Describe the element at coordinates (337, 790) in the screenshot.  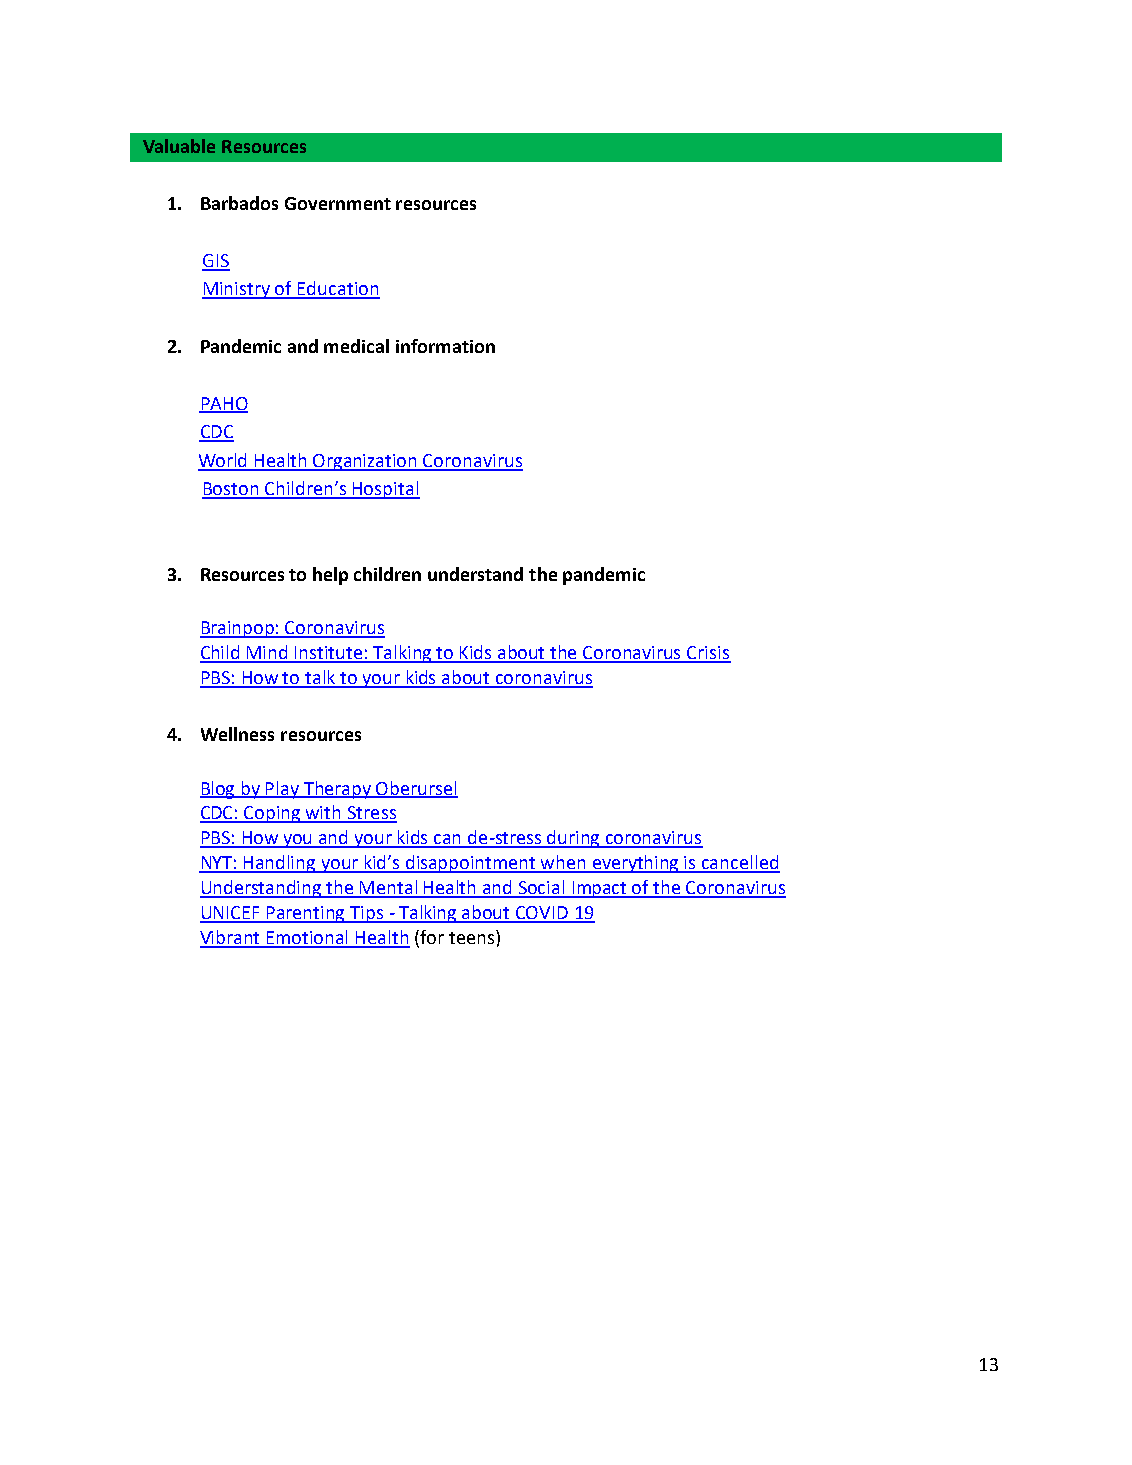
I see `Therapy` at that location.
